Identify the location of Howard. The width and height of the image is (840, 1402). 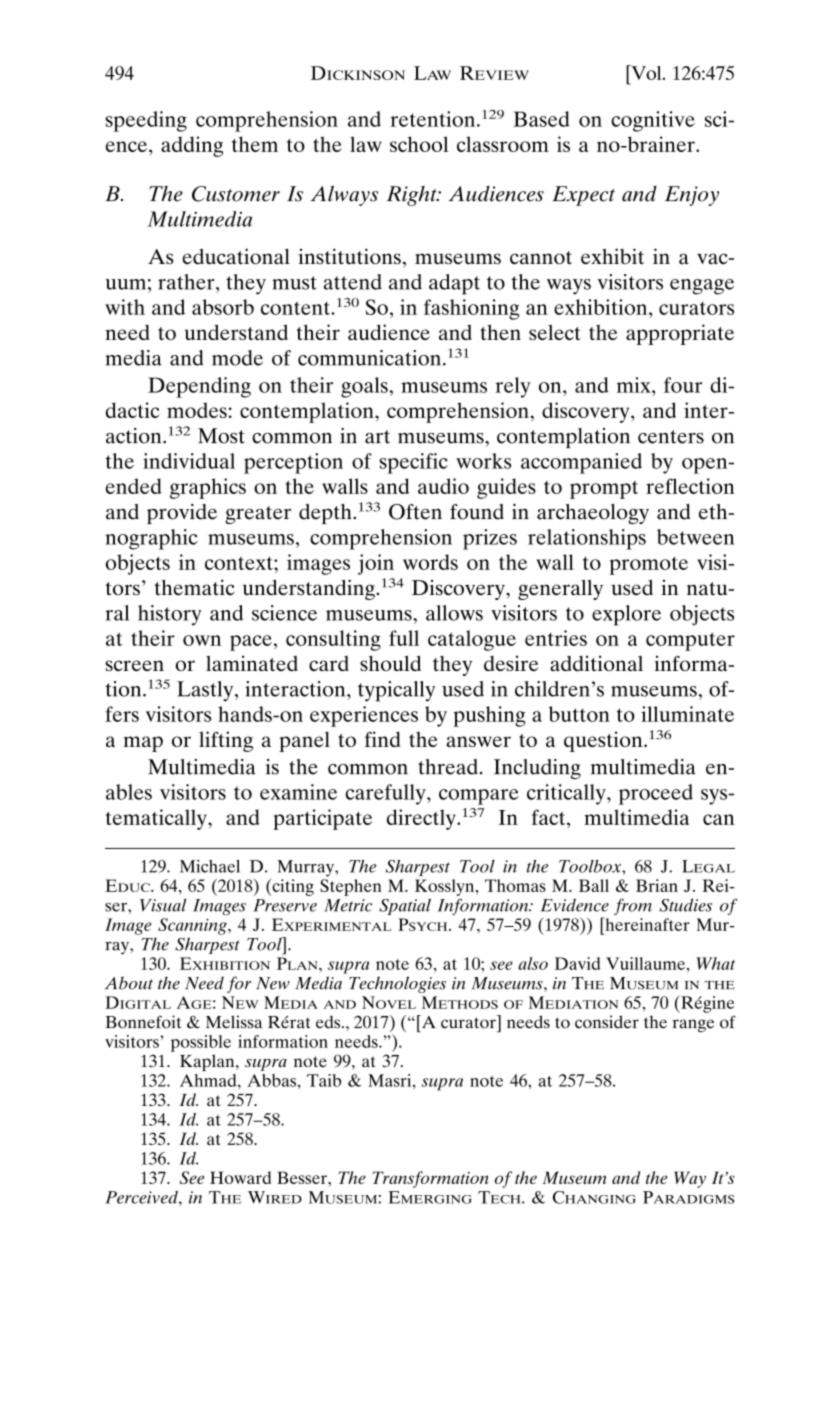
(240, 1177).
